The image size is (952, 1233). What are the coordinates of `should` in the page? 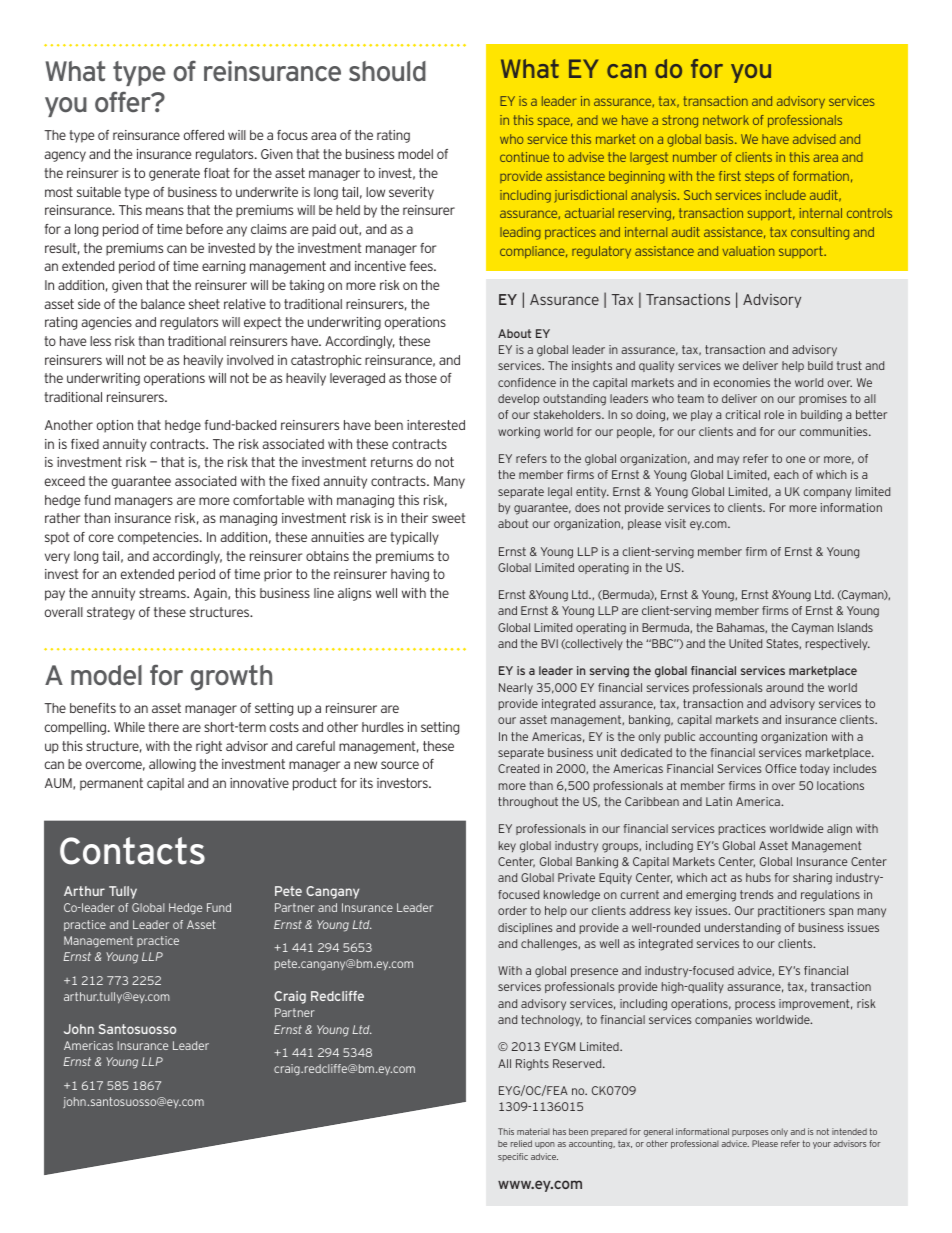 It's located at (387, 71).
